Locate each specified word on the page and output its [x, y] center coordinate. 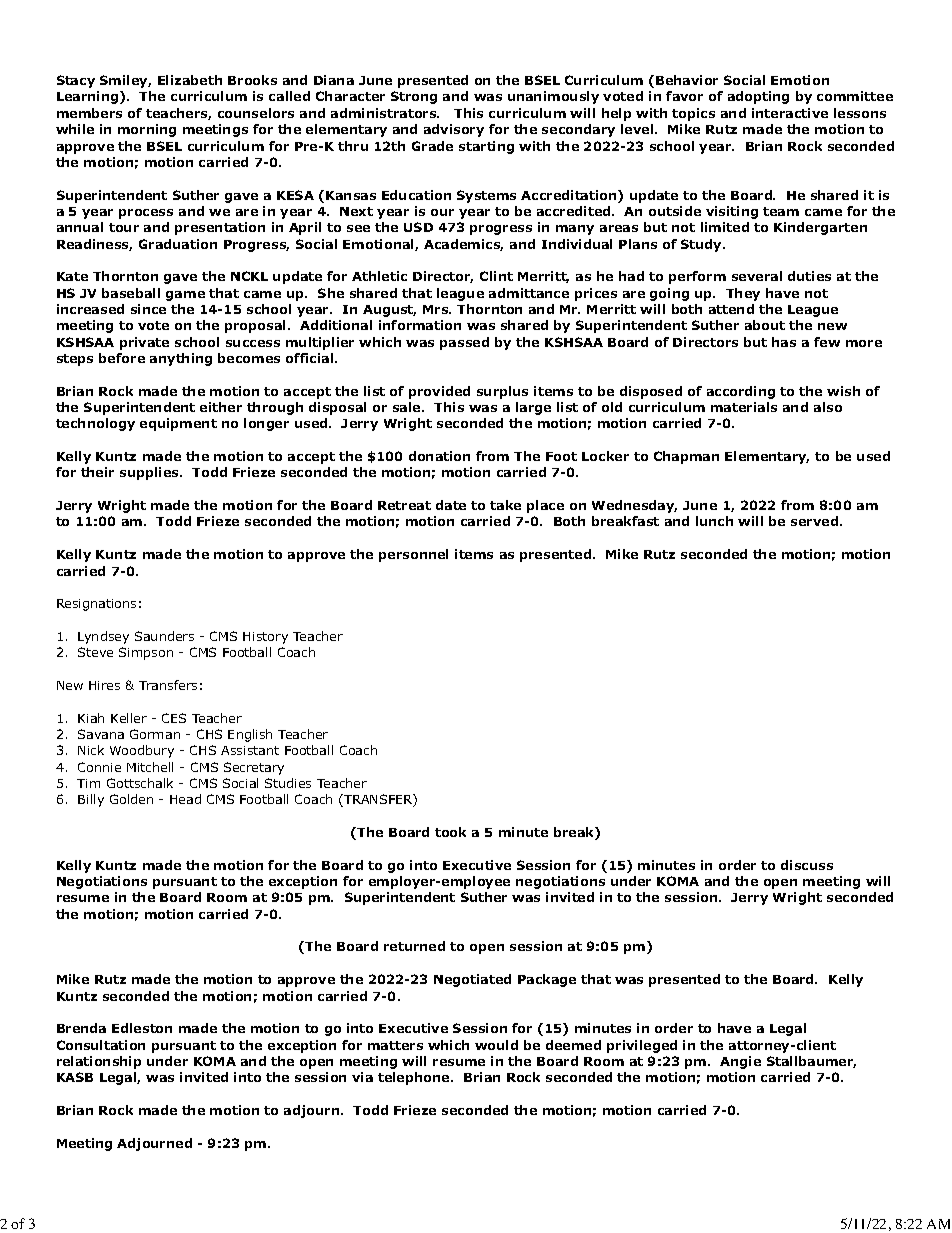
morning [147, 130]
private [144, 343]
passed [464, 343]
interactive [790, 113]
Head [185, 799]
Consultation [101, 1045]
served [816, 521]
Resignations [96, 605]
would [496, 1045]
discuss [807, 865]
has [784, 342]
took [450, 832]
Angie [740, 1062]
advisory [454, 130]
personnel [413, 555]
